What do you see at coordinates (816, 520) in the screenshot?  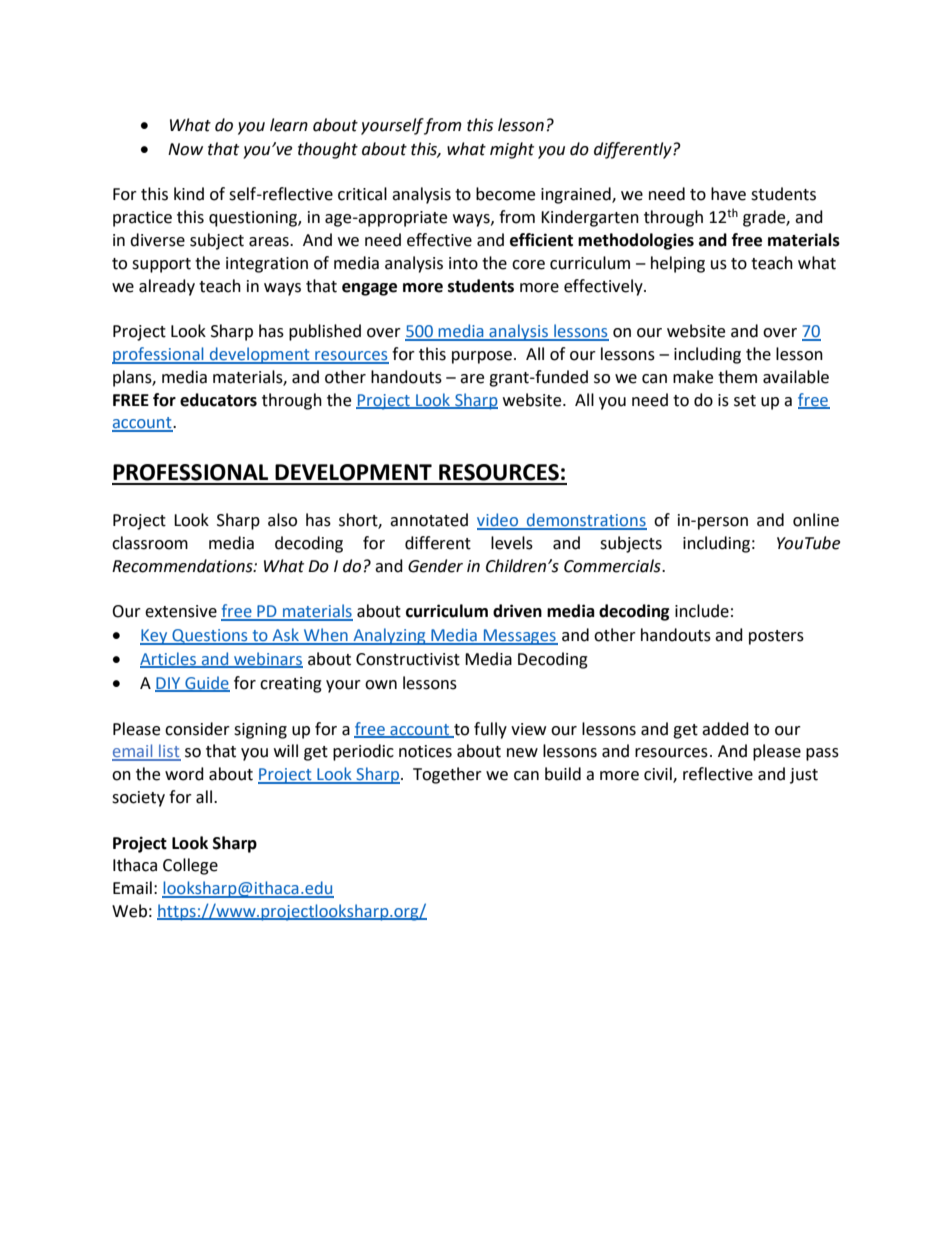 I see `online` at bounding box center [816, 520].
